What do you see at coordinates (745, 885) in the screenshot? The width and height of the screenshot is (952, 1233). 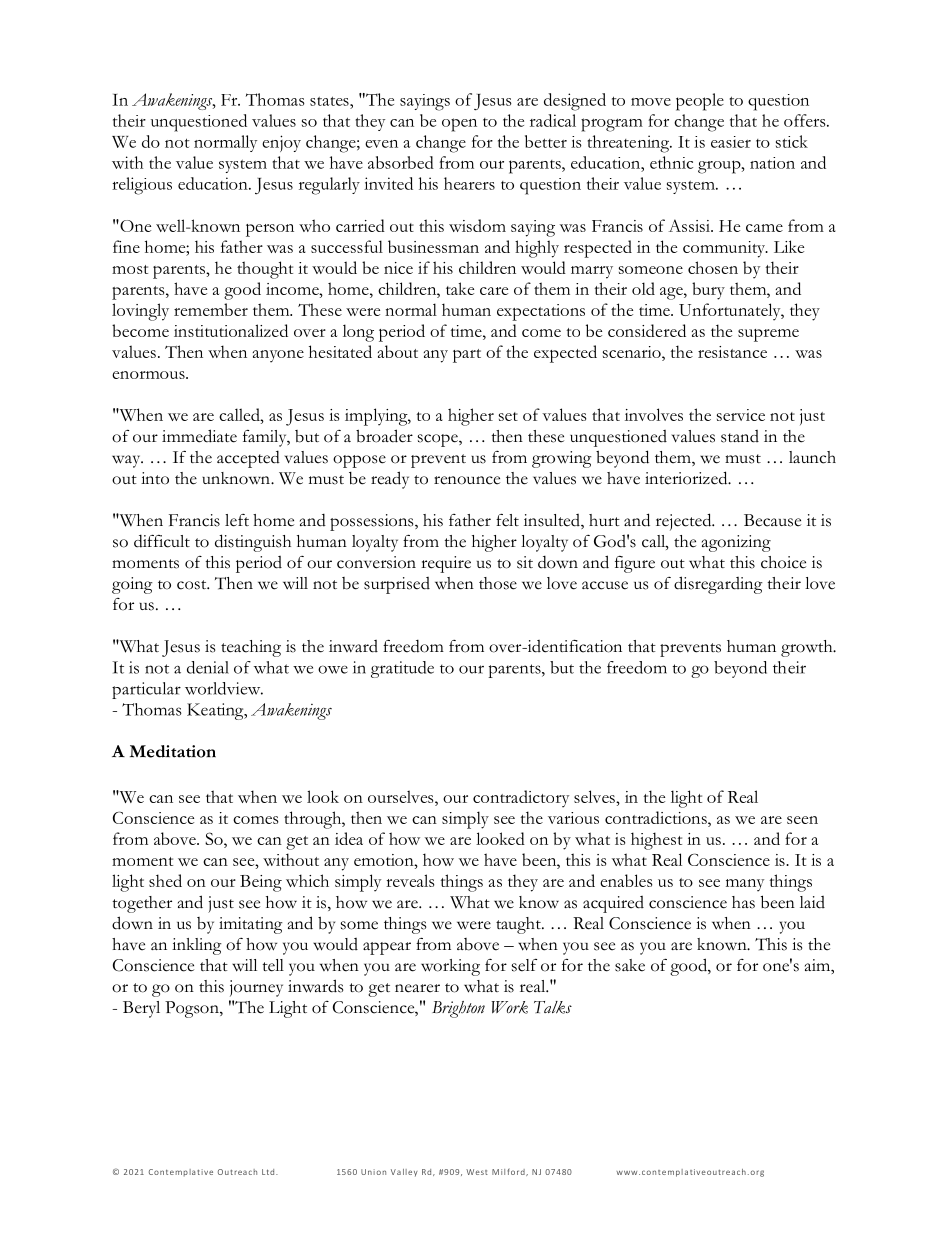 I see `many` at bounding box center [745, 885].
